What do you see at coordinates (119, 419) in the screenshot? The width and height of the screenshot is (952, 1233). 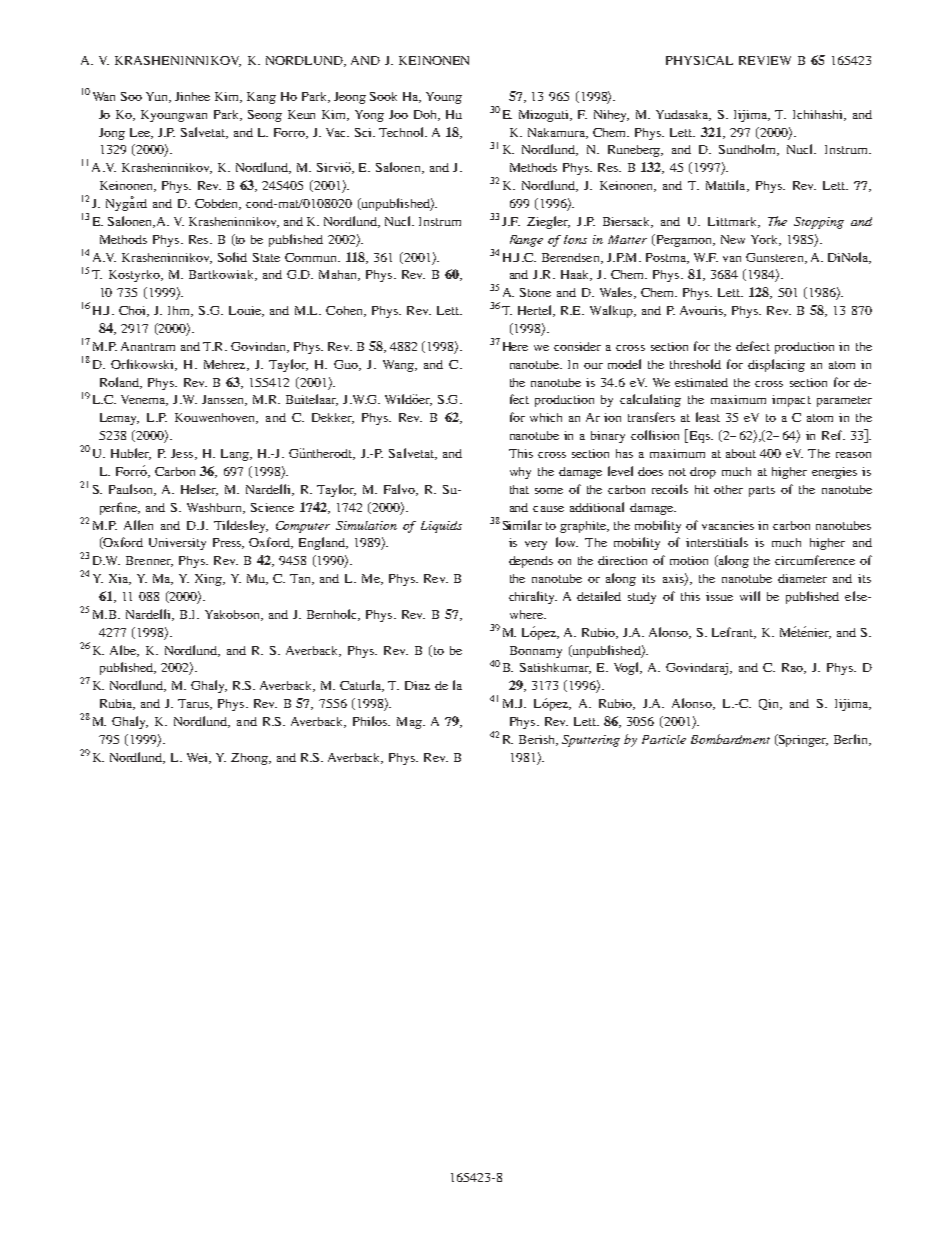 I see `Lemay` at bounding box center [119, 419].
